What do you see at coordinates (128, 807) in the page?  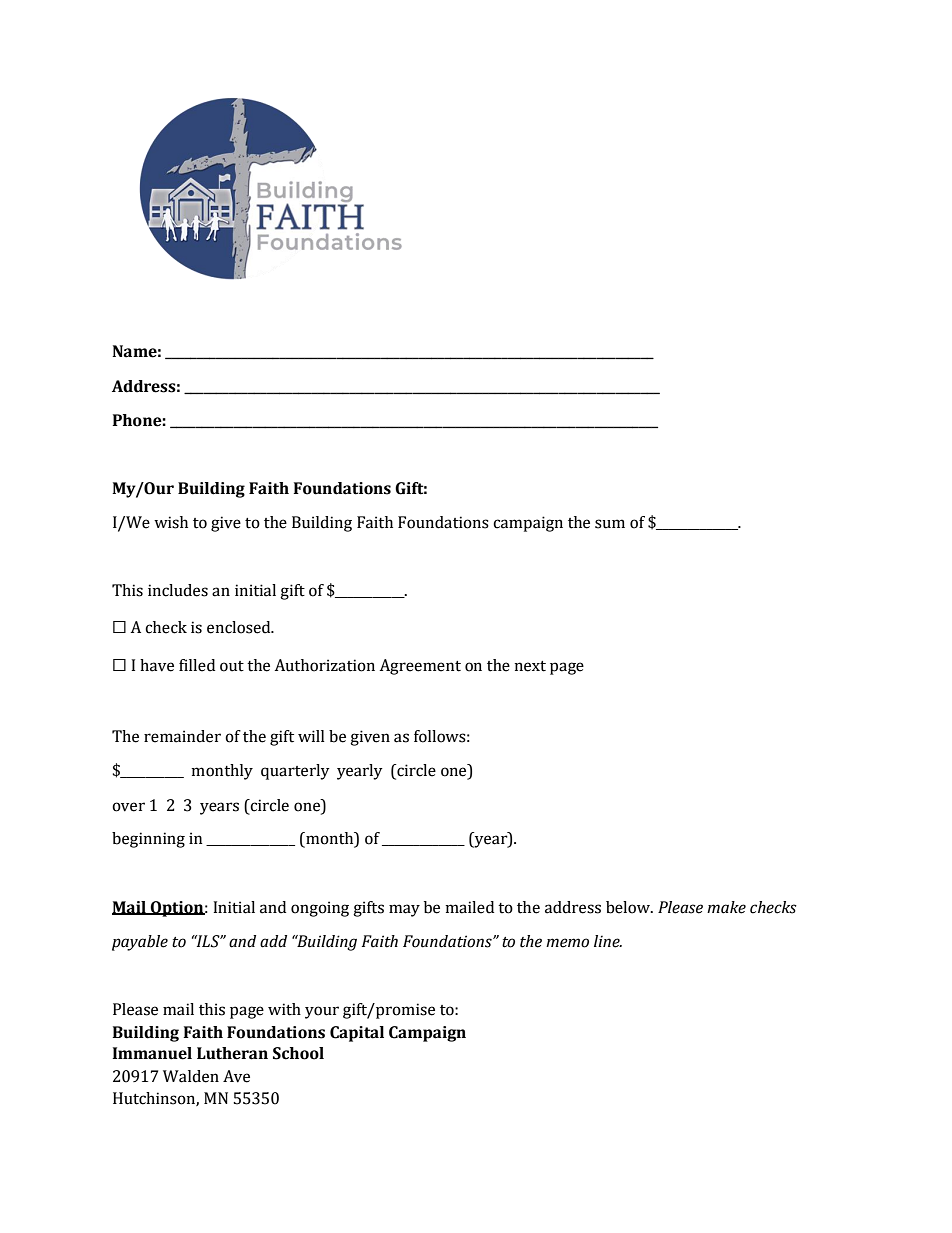 I see `over` at bounding box center [128, 807].
